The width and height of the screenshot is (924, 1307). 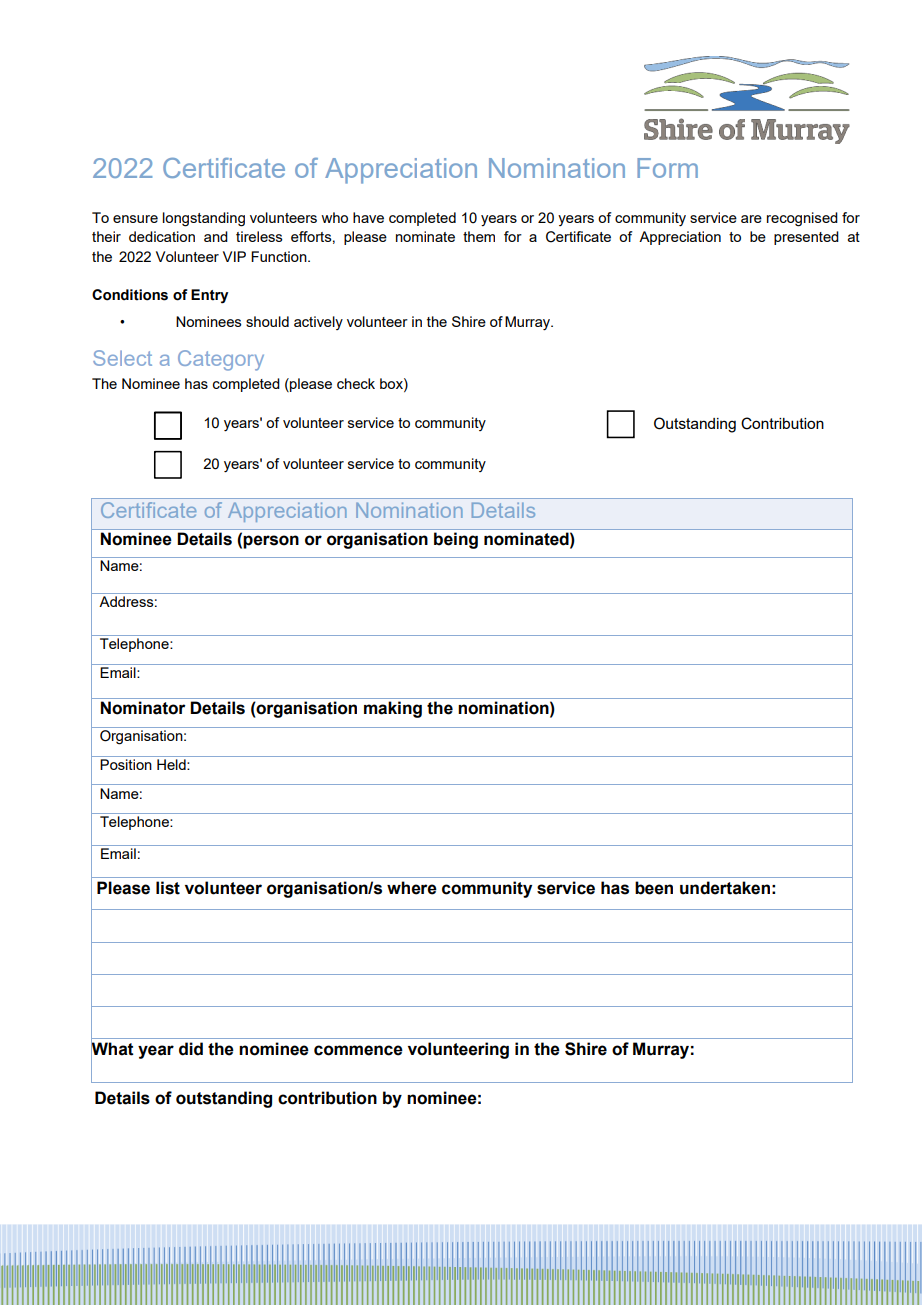 What do you see at coordinates (191, 1049) in the screenshot?
I see `did` at bounding box center [191, 1049].
